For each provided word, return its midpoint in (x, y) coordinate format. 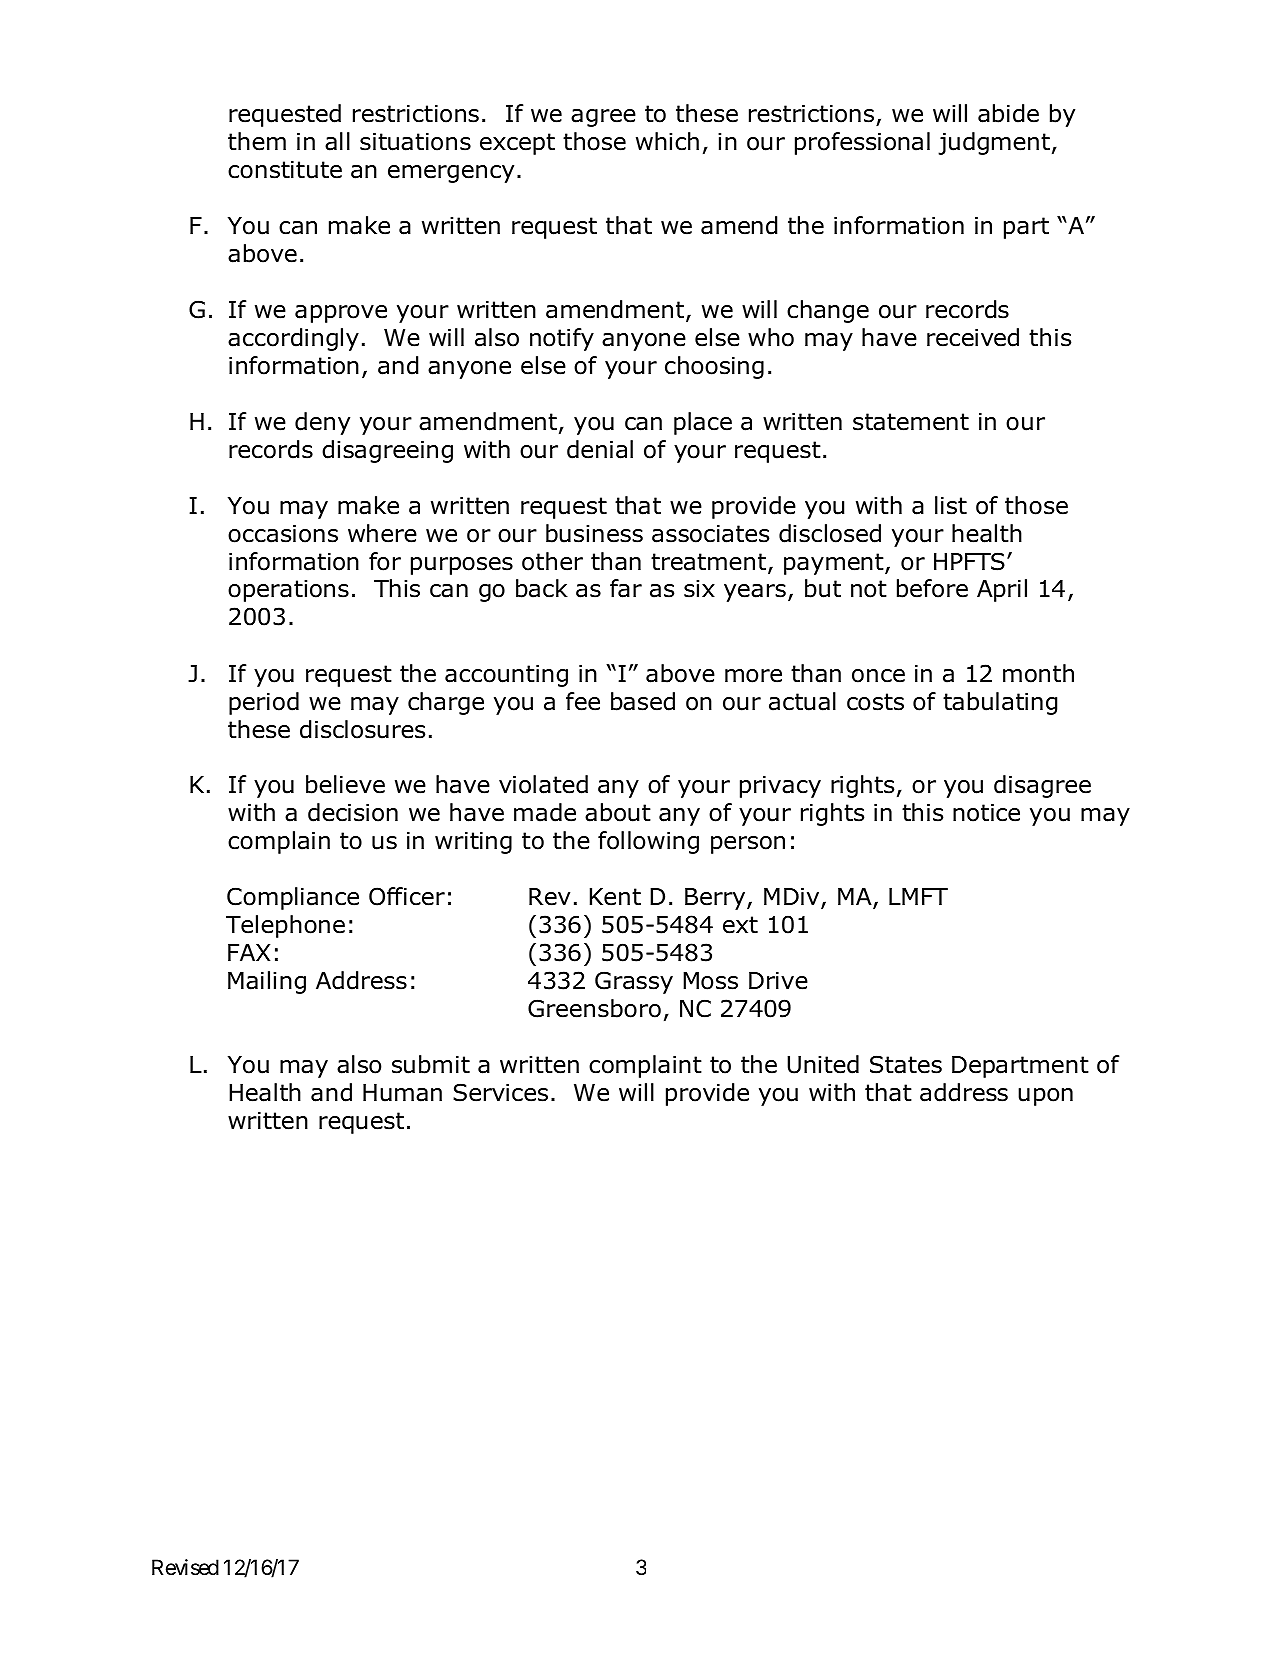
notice (986, 813)
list (951, 505)
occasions (283, 534)
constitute (285, 170)
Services (500, 1092)
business (594, 533)
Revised (185, 1567)
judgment (994, 143)
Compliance (293, 898)
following (648, 842)
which (667, 141)
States (906, 1064)
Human (402, 1093)
